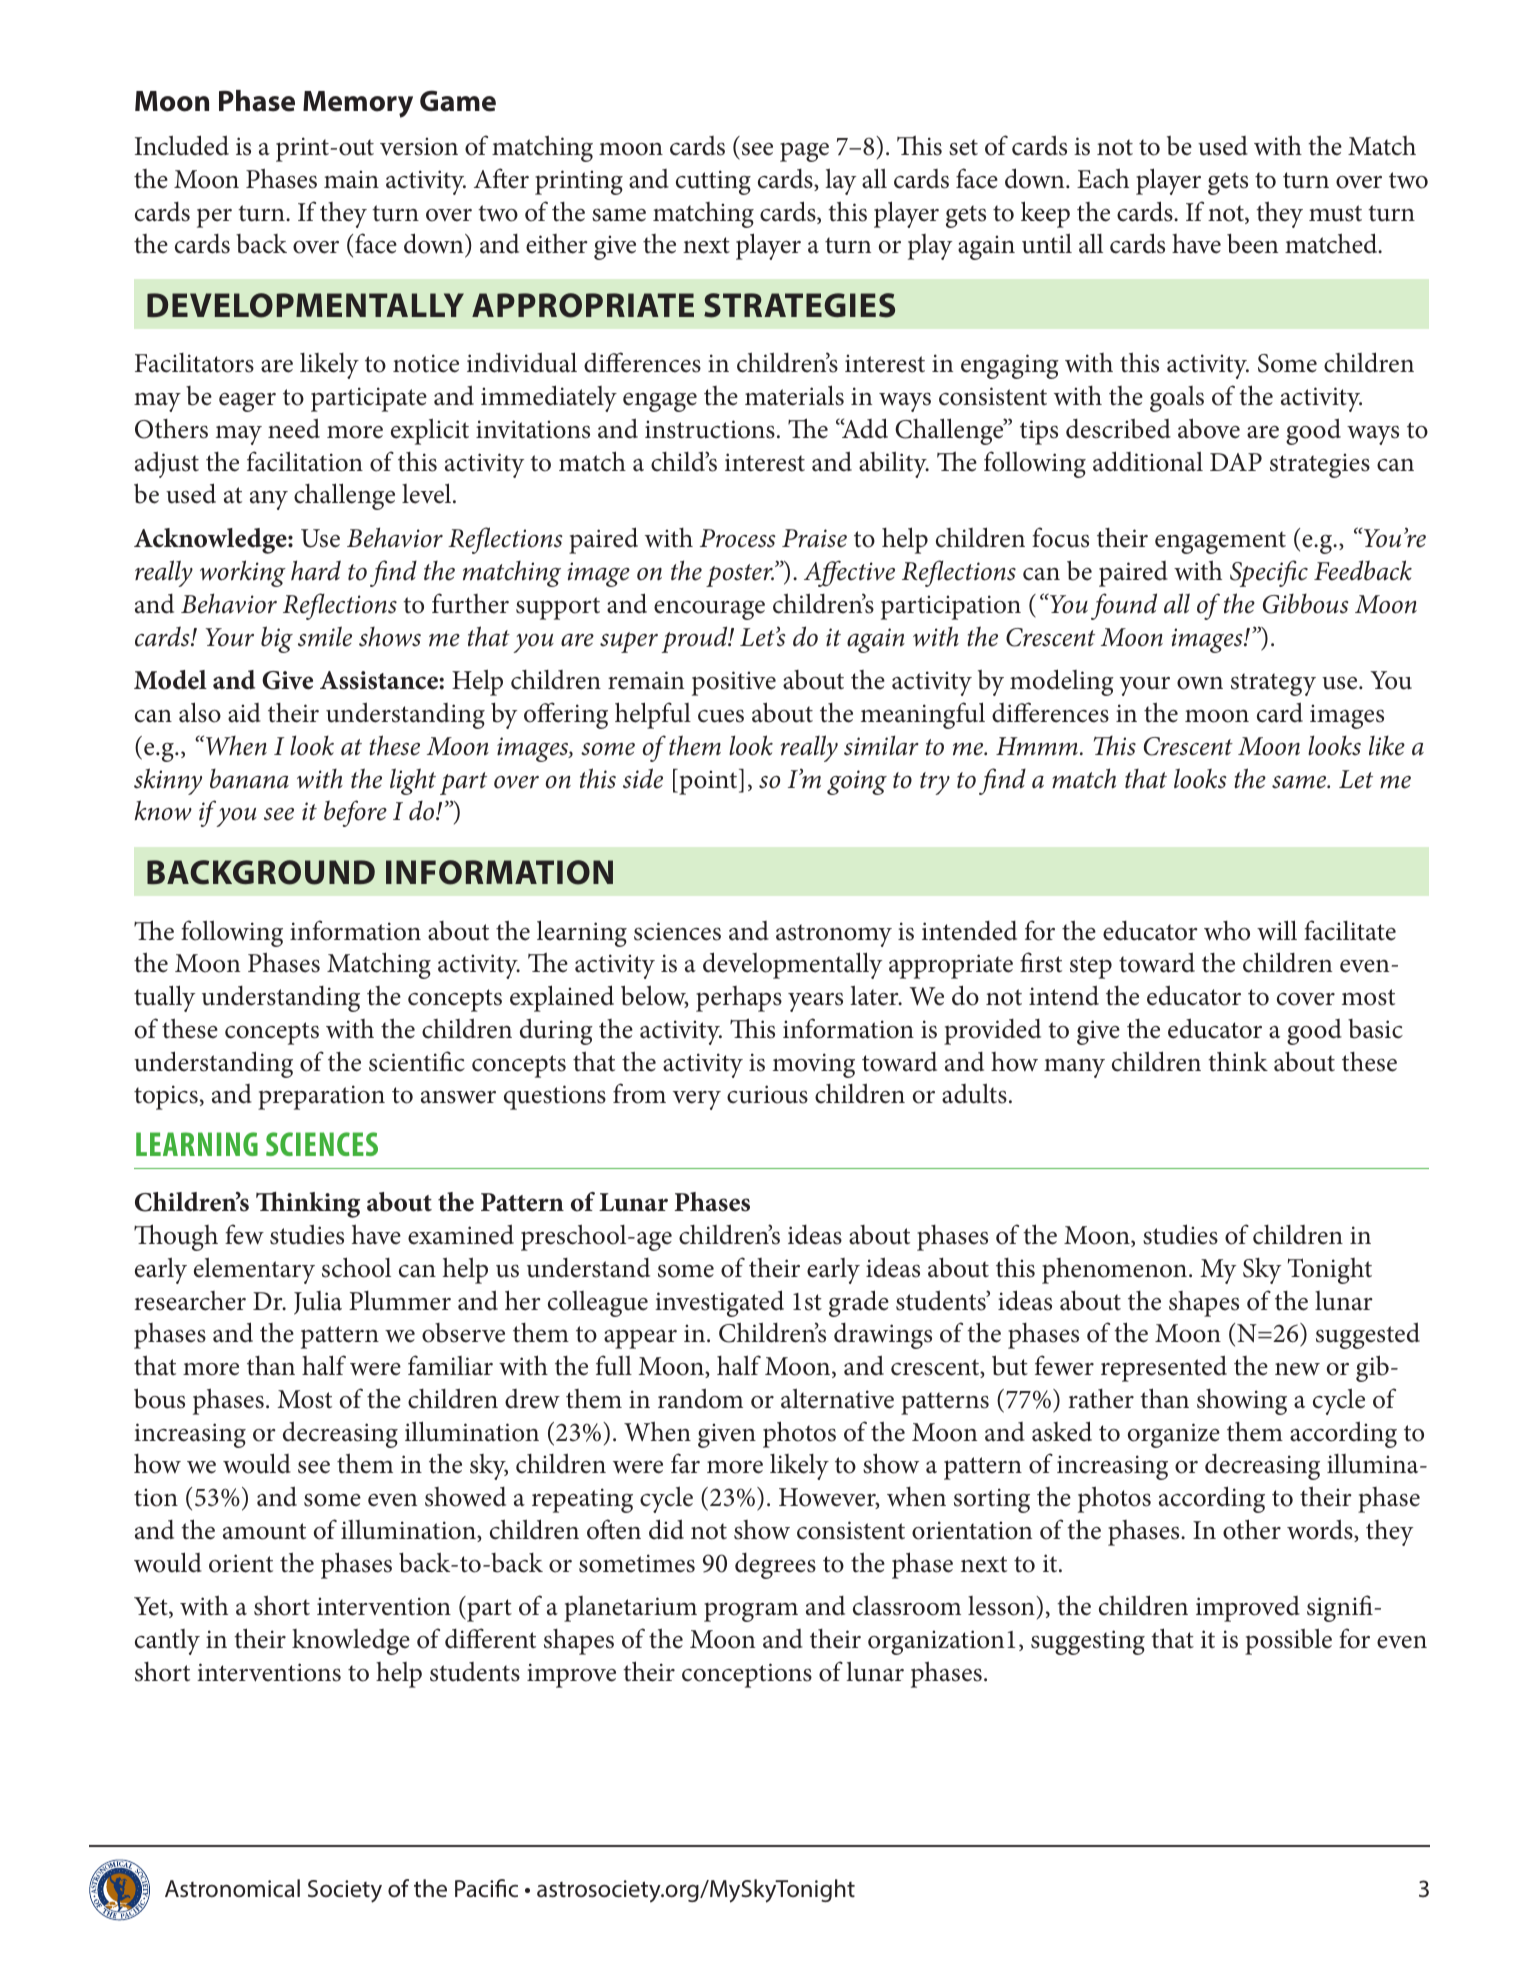 The height and width of the screenshot is (1965, 1518). I want to click on Memory, so click(358, 104).
